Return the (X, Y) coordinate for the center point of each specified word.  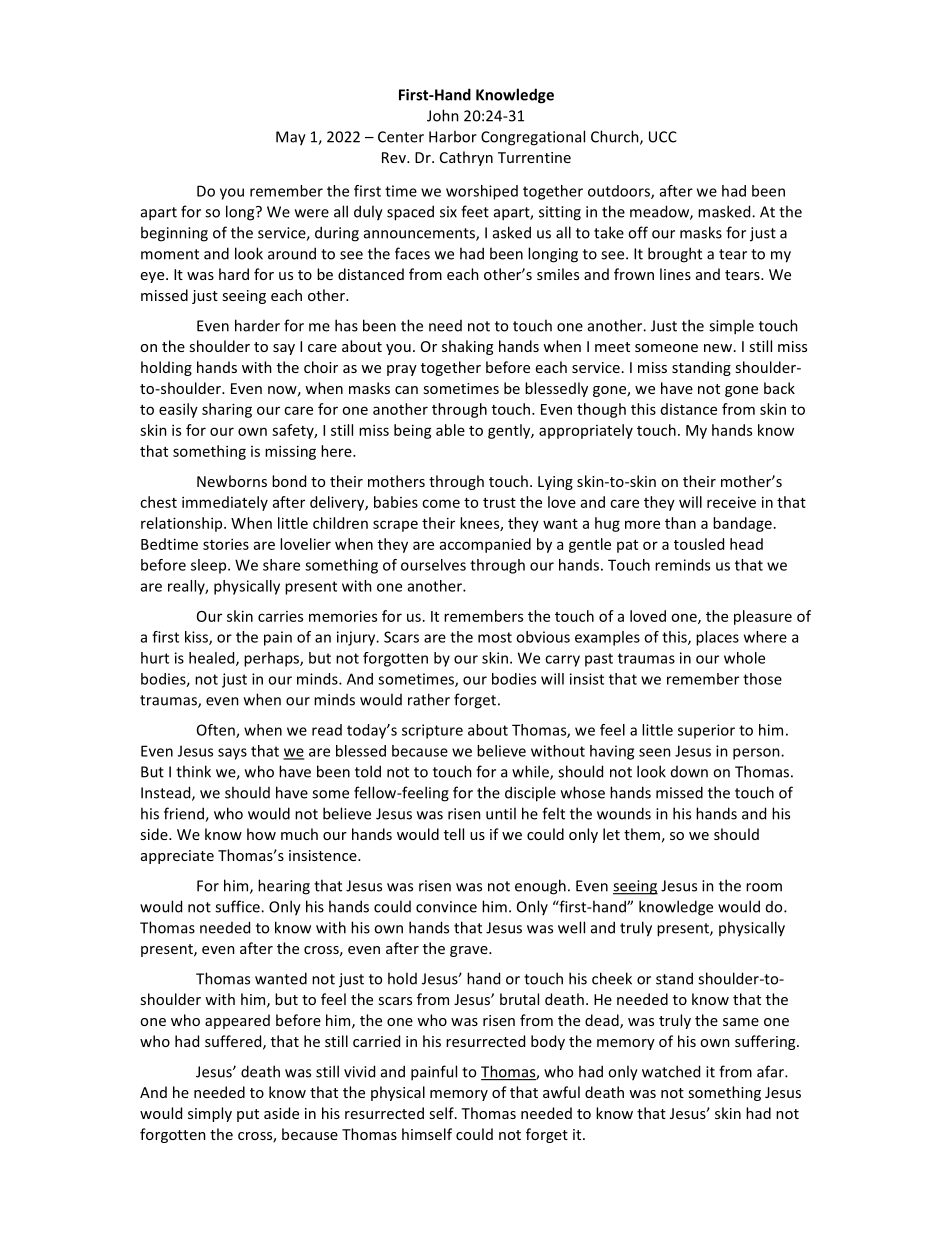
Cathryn (466, 158)
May (291, 138)
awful (561, 1092)
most (495, 637)
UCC (663, 137)
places (717, 638)
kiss (197, 638)
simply (210, 1114)
